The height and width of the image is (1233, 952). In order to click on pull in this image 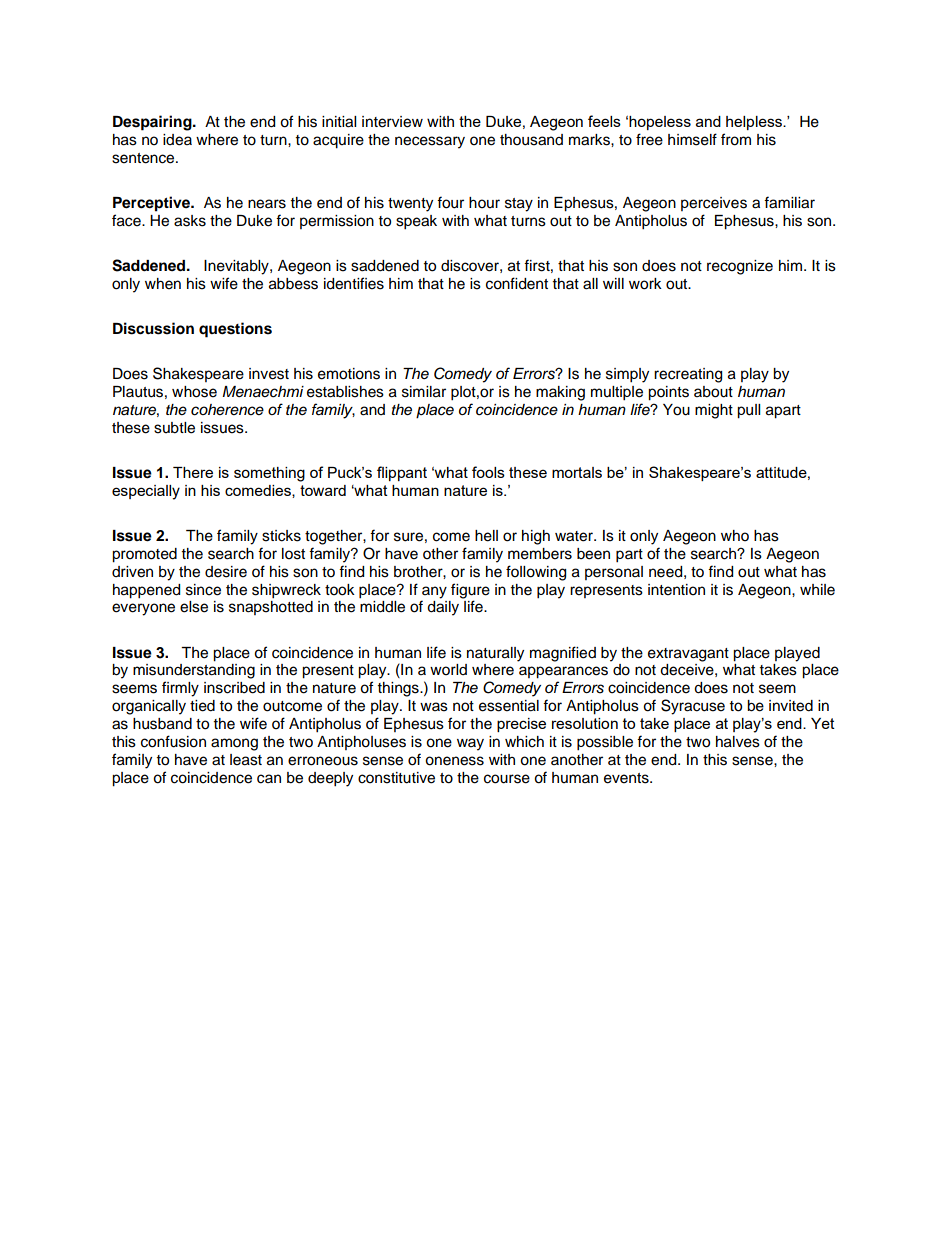, I will do `click(748, 411)`.
